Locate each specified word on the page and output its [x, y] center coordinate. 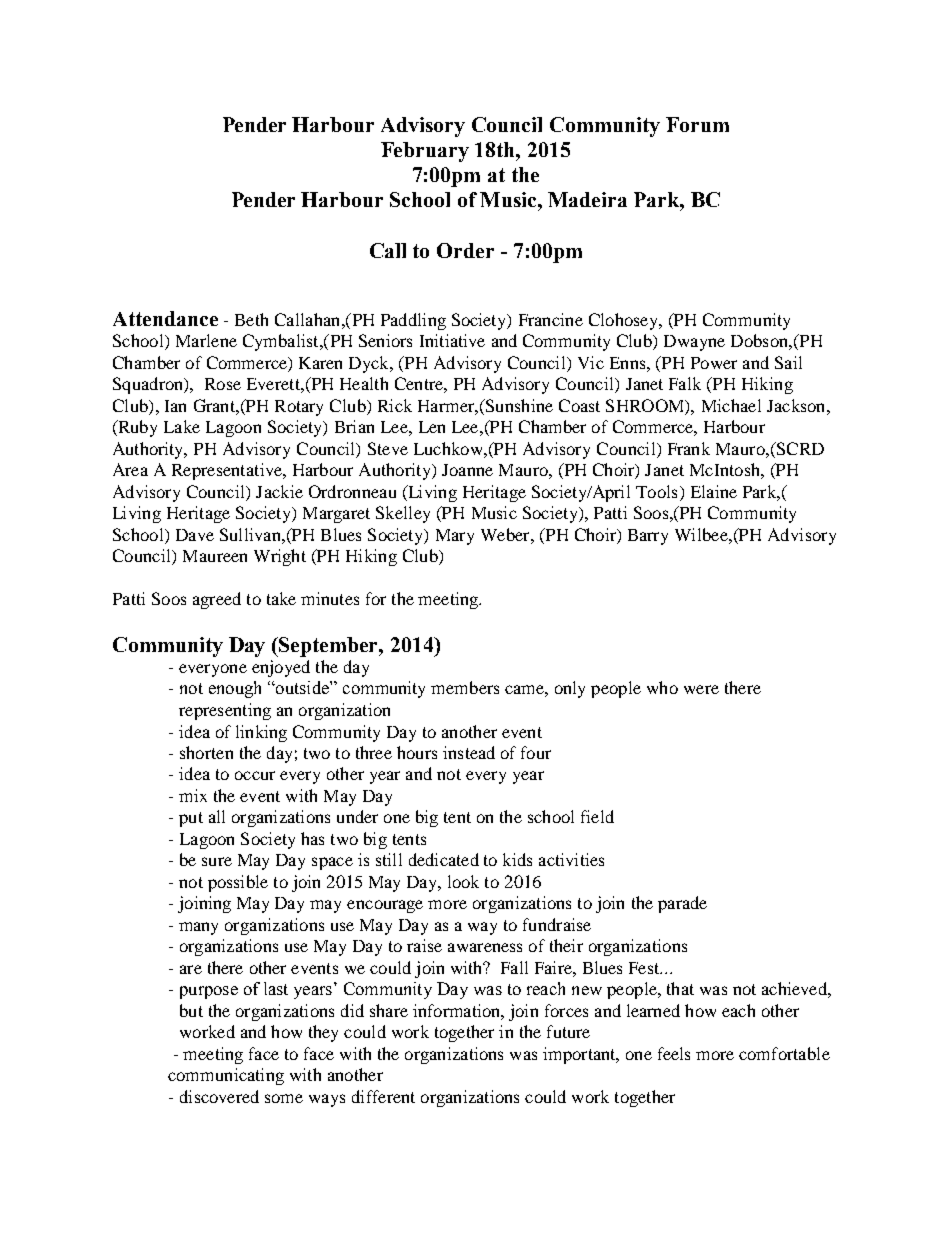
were [701, 689]
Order [465, 250]
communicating [226, 1076]
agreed [217, 600]
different [383, 1096]
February [425, 152]
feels [674, 1053]
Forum [697, 124]
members [465, 687]
